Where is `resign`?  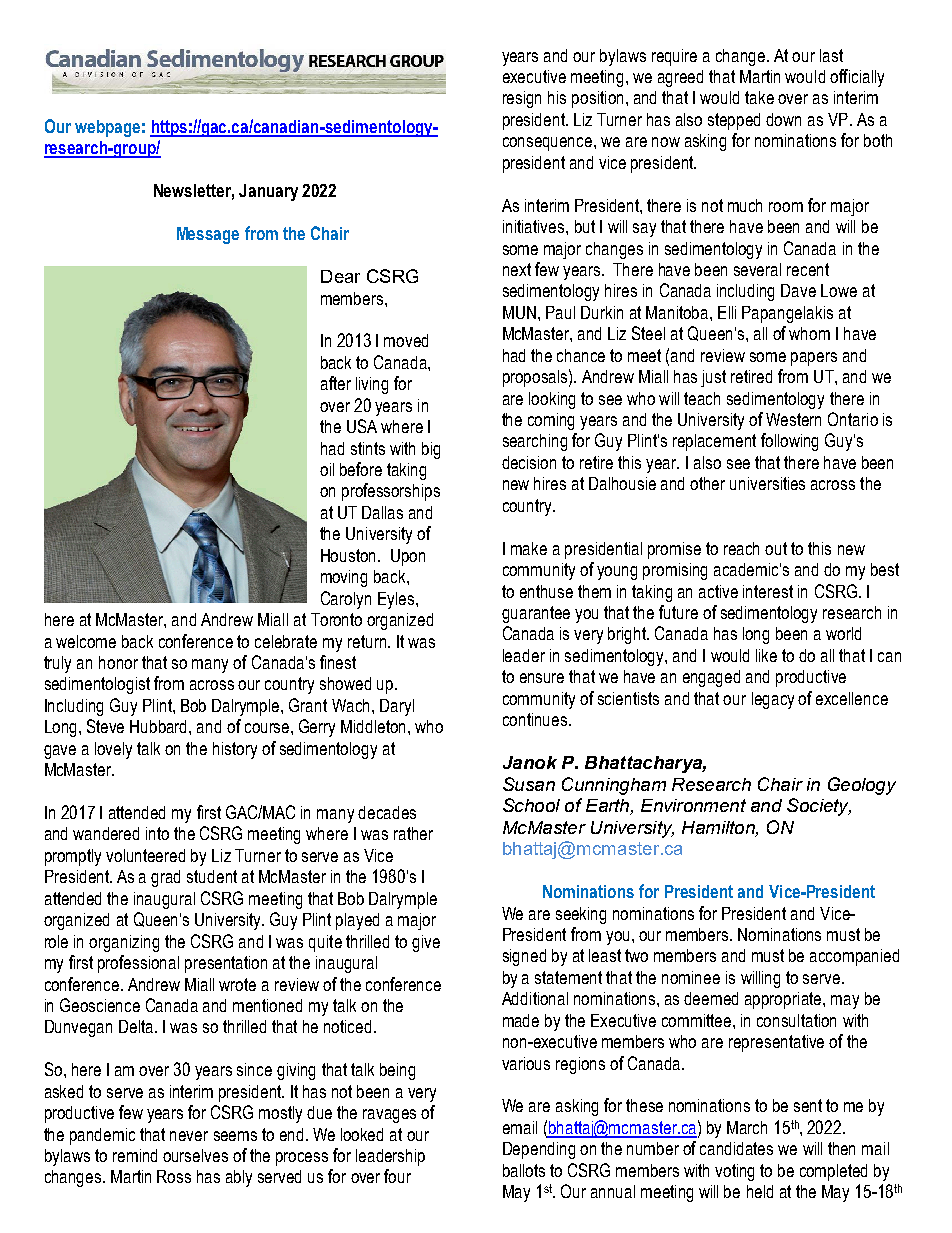 resign is located at coordinates (522, 99).
